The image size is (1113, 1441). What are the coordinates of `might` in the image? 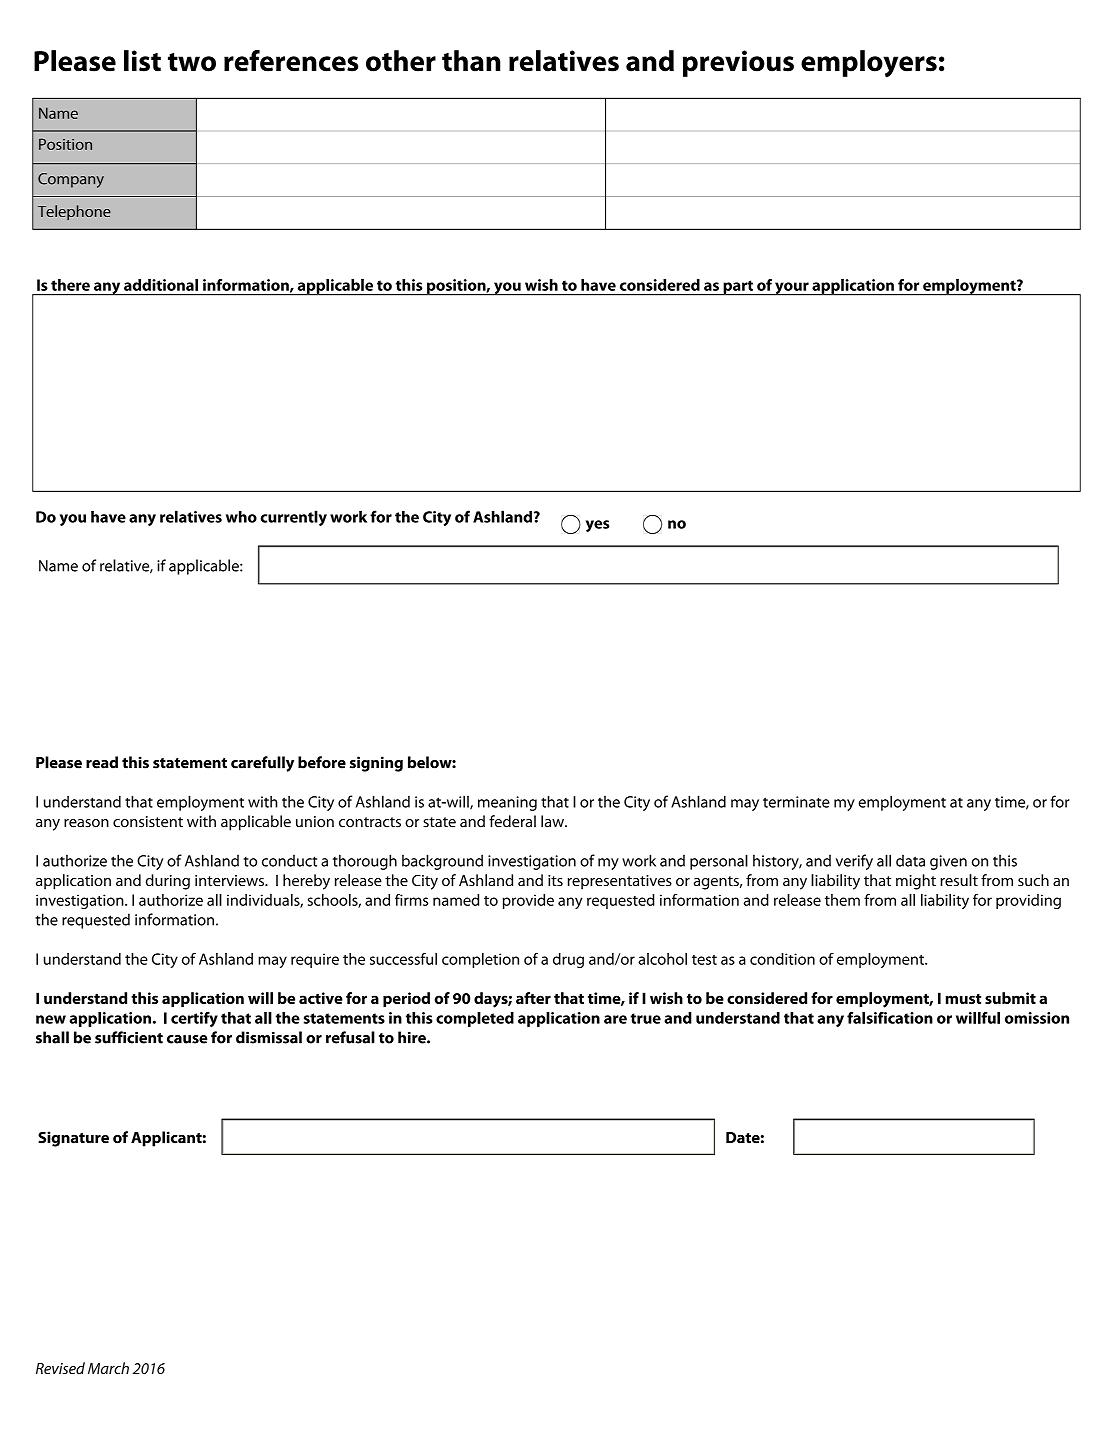 It's located at (916, 882).
